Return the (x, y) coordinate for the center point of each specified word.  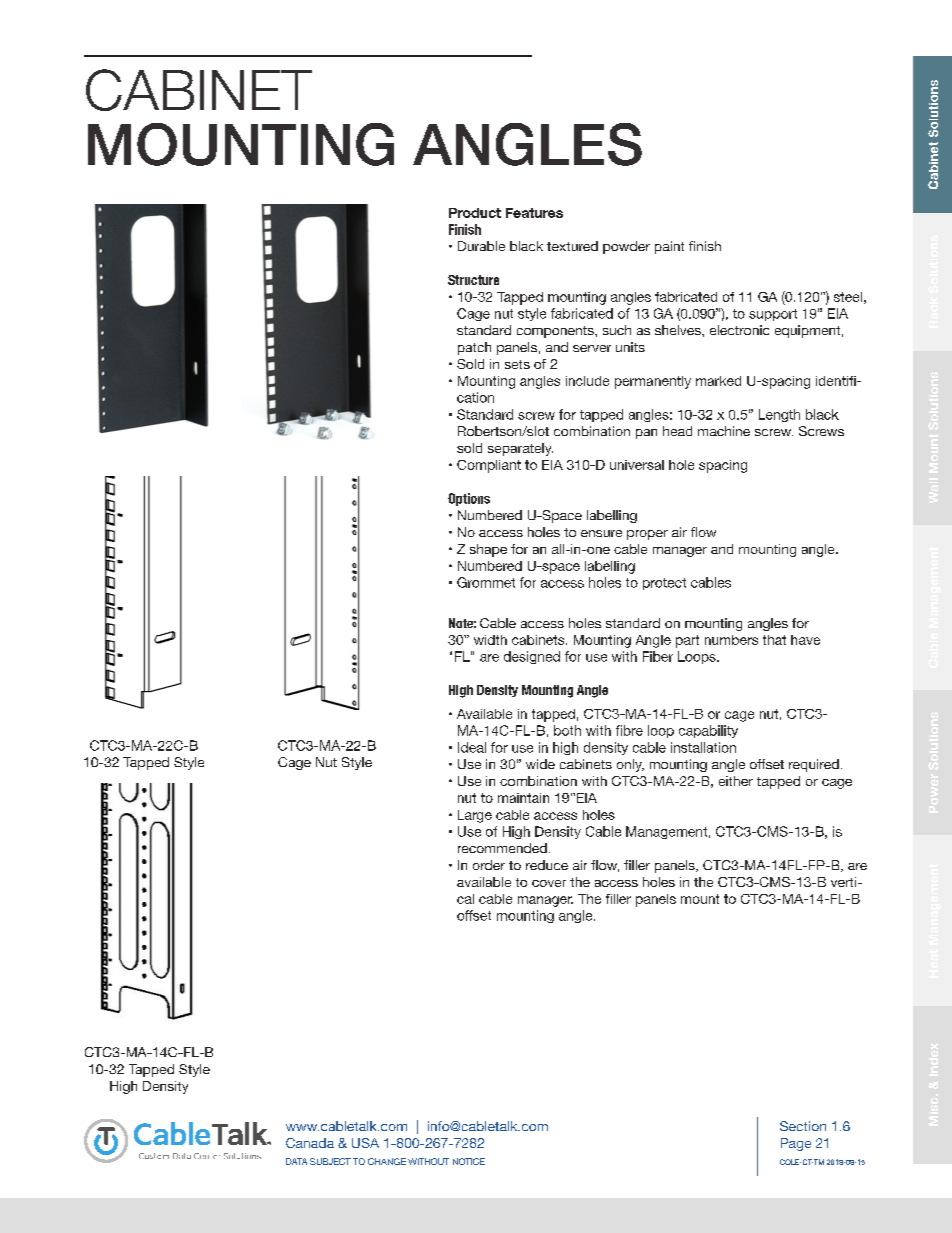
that (774, 640)
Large (475, 816)
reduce (547, 865)
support (773, 315)
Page (796, 1144)
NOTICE (469, 1161)
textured (572, 246)
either (736, 781)
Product (475, 213)
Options (469, 499)
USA (365, 1143)
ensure (601, 533)
